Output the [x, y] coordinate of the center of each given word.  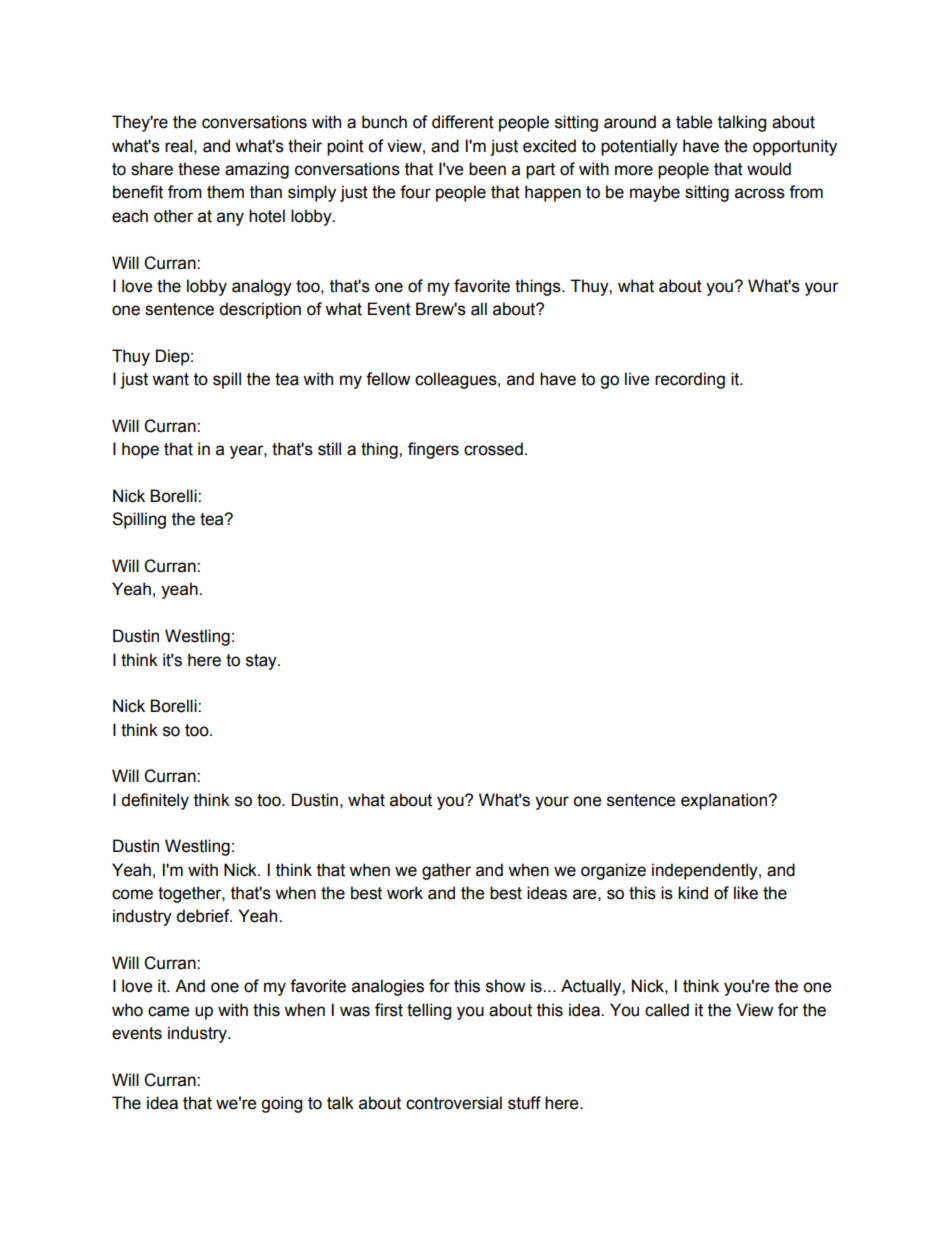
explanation [725, 801]
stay [262, 662]
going [281, 1104]
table [694, 122]
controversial [454, 1103]
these [199, 169]
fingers [433, 450]
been [487, 169]
